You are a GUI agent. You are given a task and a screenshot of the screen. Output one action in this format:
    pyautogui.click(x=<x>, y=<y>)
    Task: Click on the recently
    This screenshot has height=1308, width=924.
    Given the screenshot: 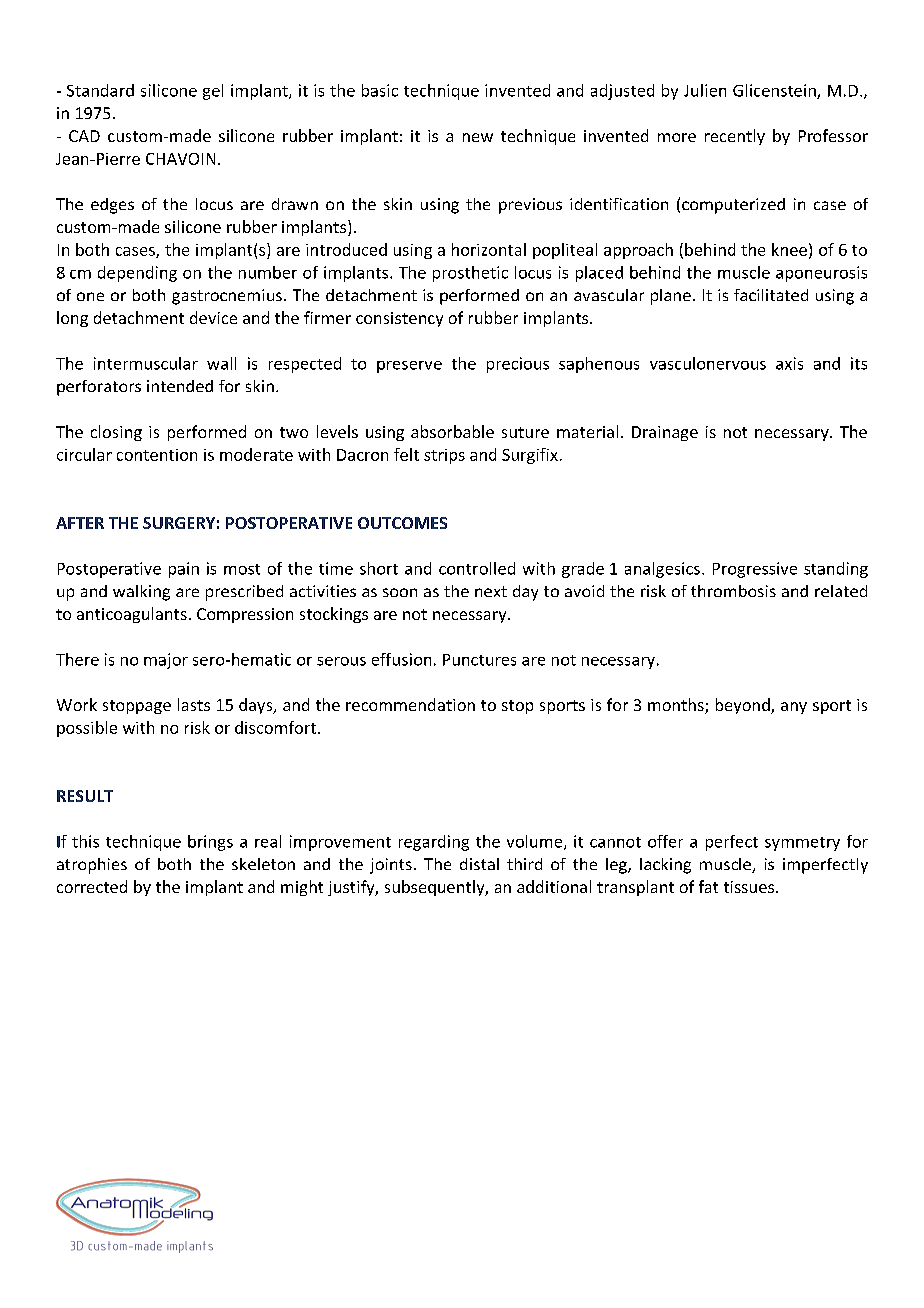 What is the action you would take?
    pyautogui.click(x=735, y=137)
